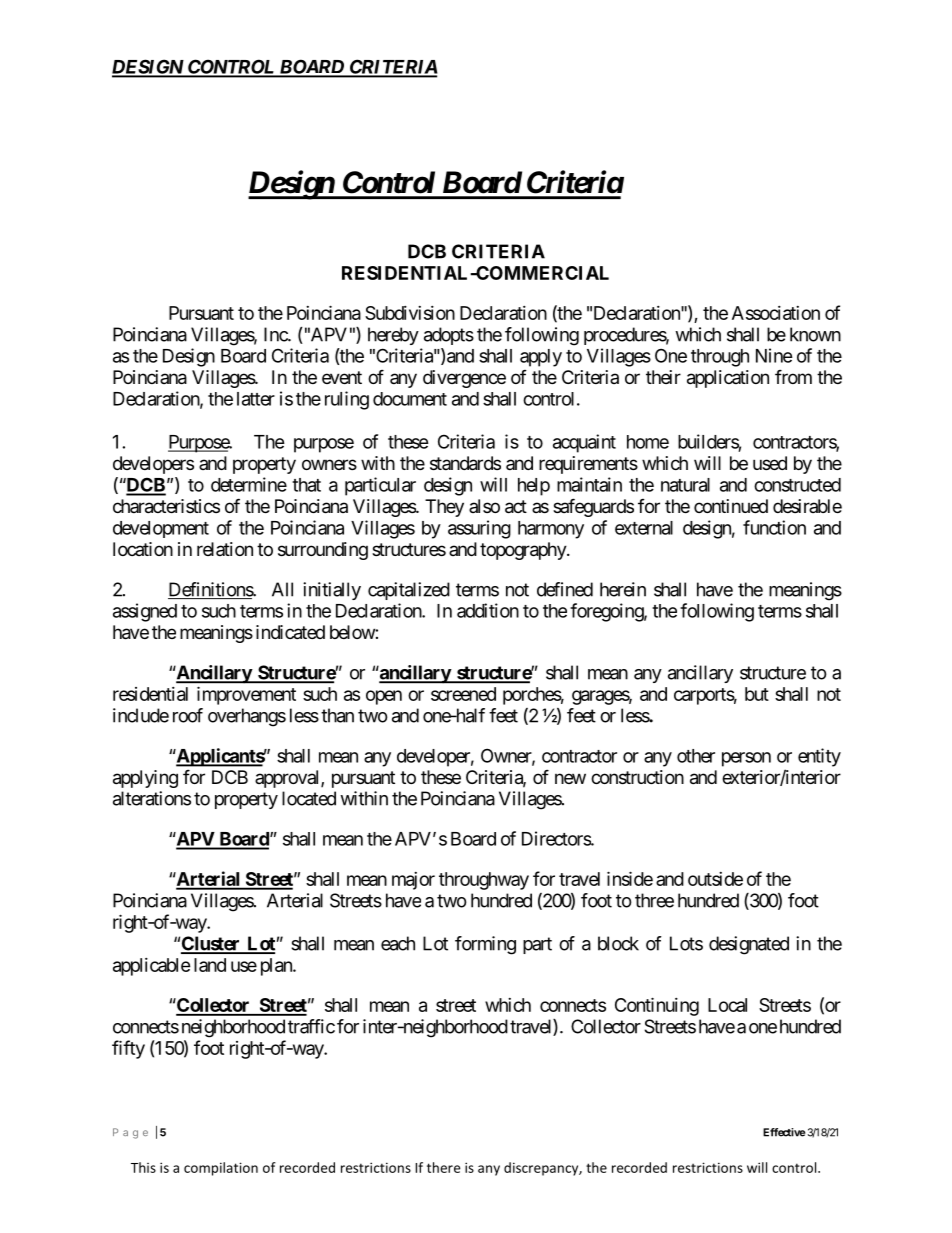  Describe the element at coordinates (210, 965) in the screenshot. I see `land` at that location.
